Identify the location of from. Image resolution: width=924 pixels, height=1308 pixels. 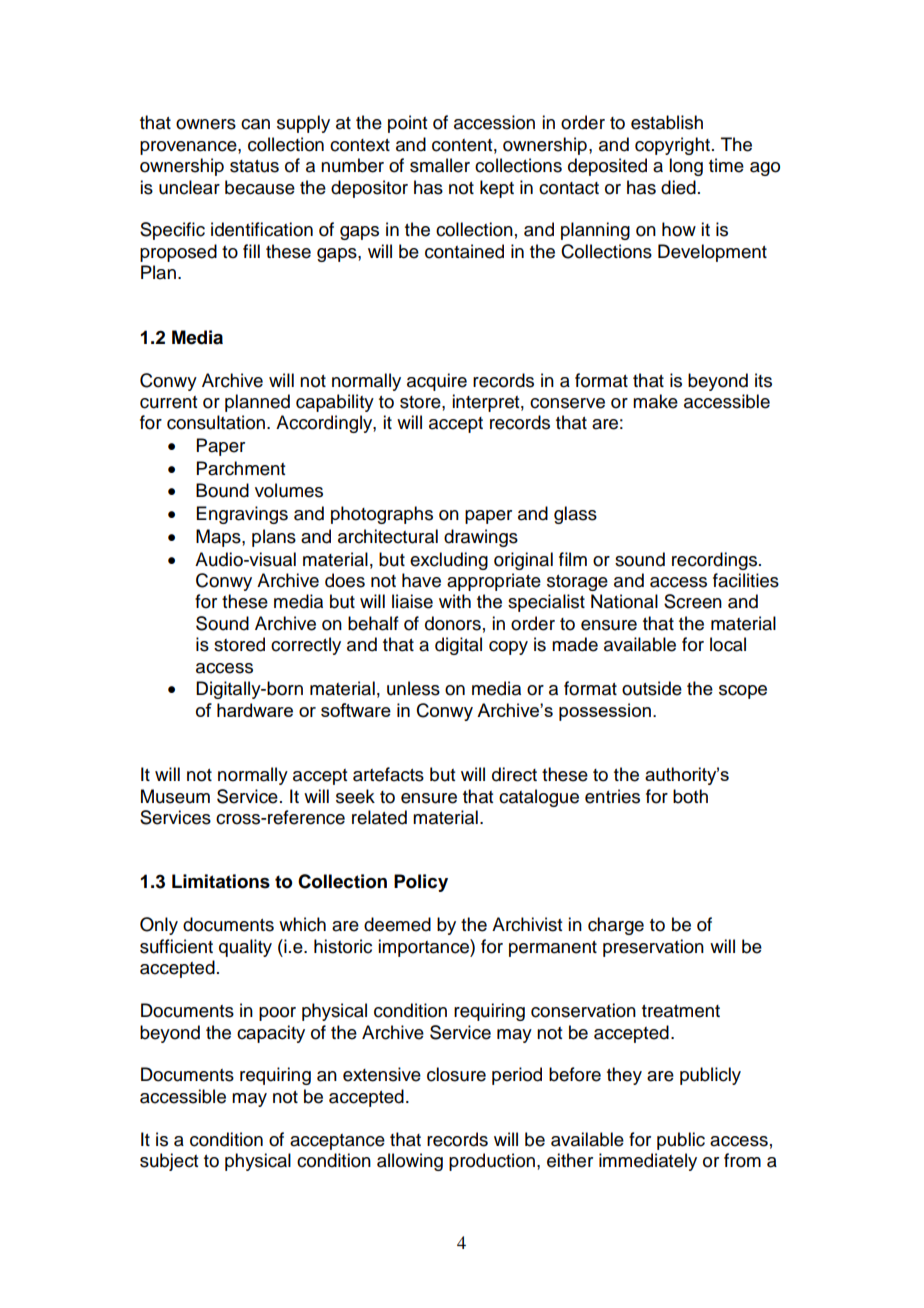
(742, 1160).
